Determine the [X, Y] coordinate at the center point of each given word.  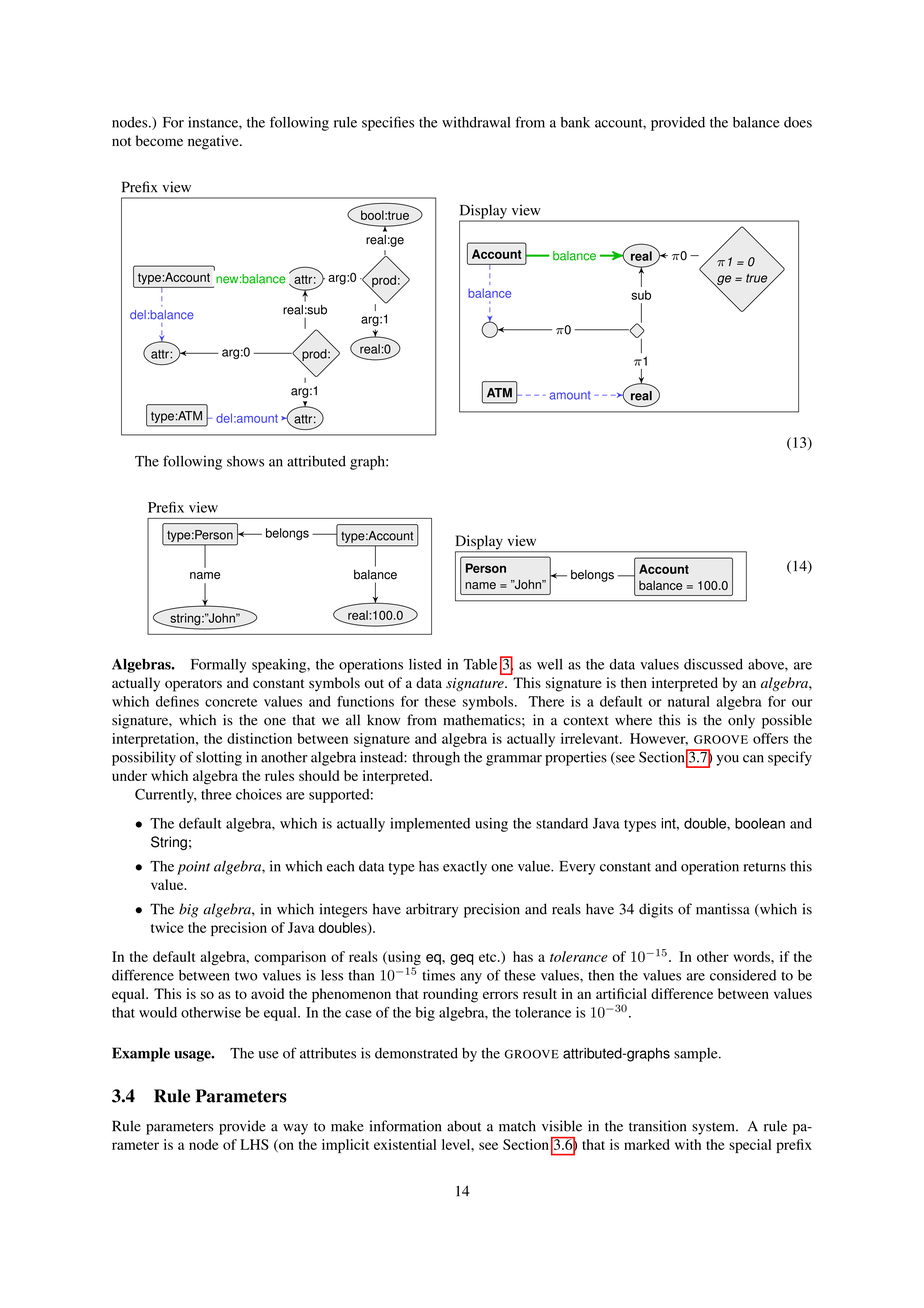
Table [480, 664]
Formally [218, 666]
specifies [388, 123]
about [464, 1126]
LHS [254, 1144]
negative [214, 142]
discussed [713, 664]
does [798, 122]
